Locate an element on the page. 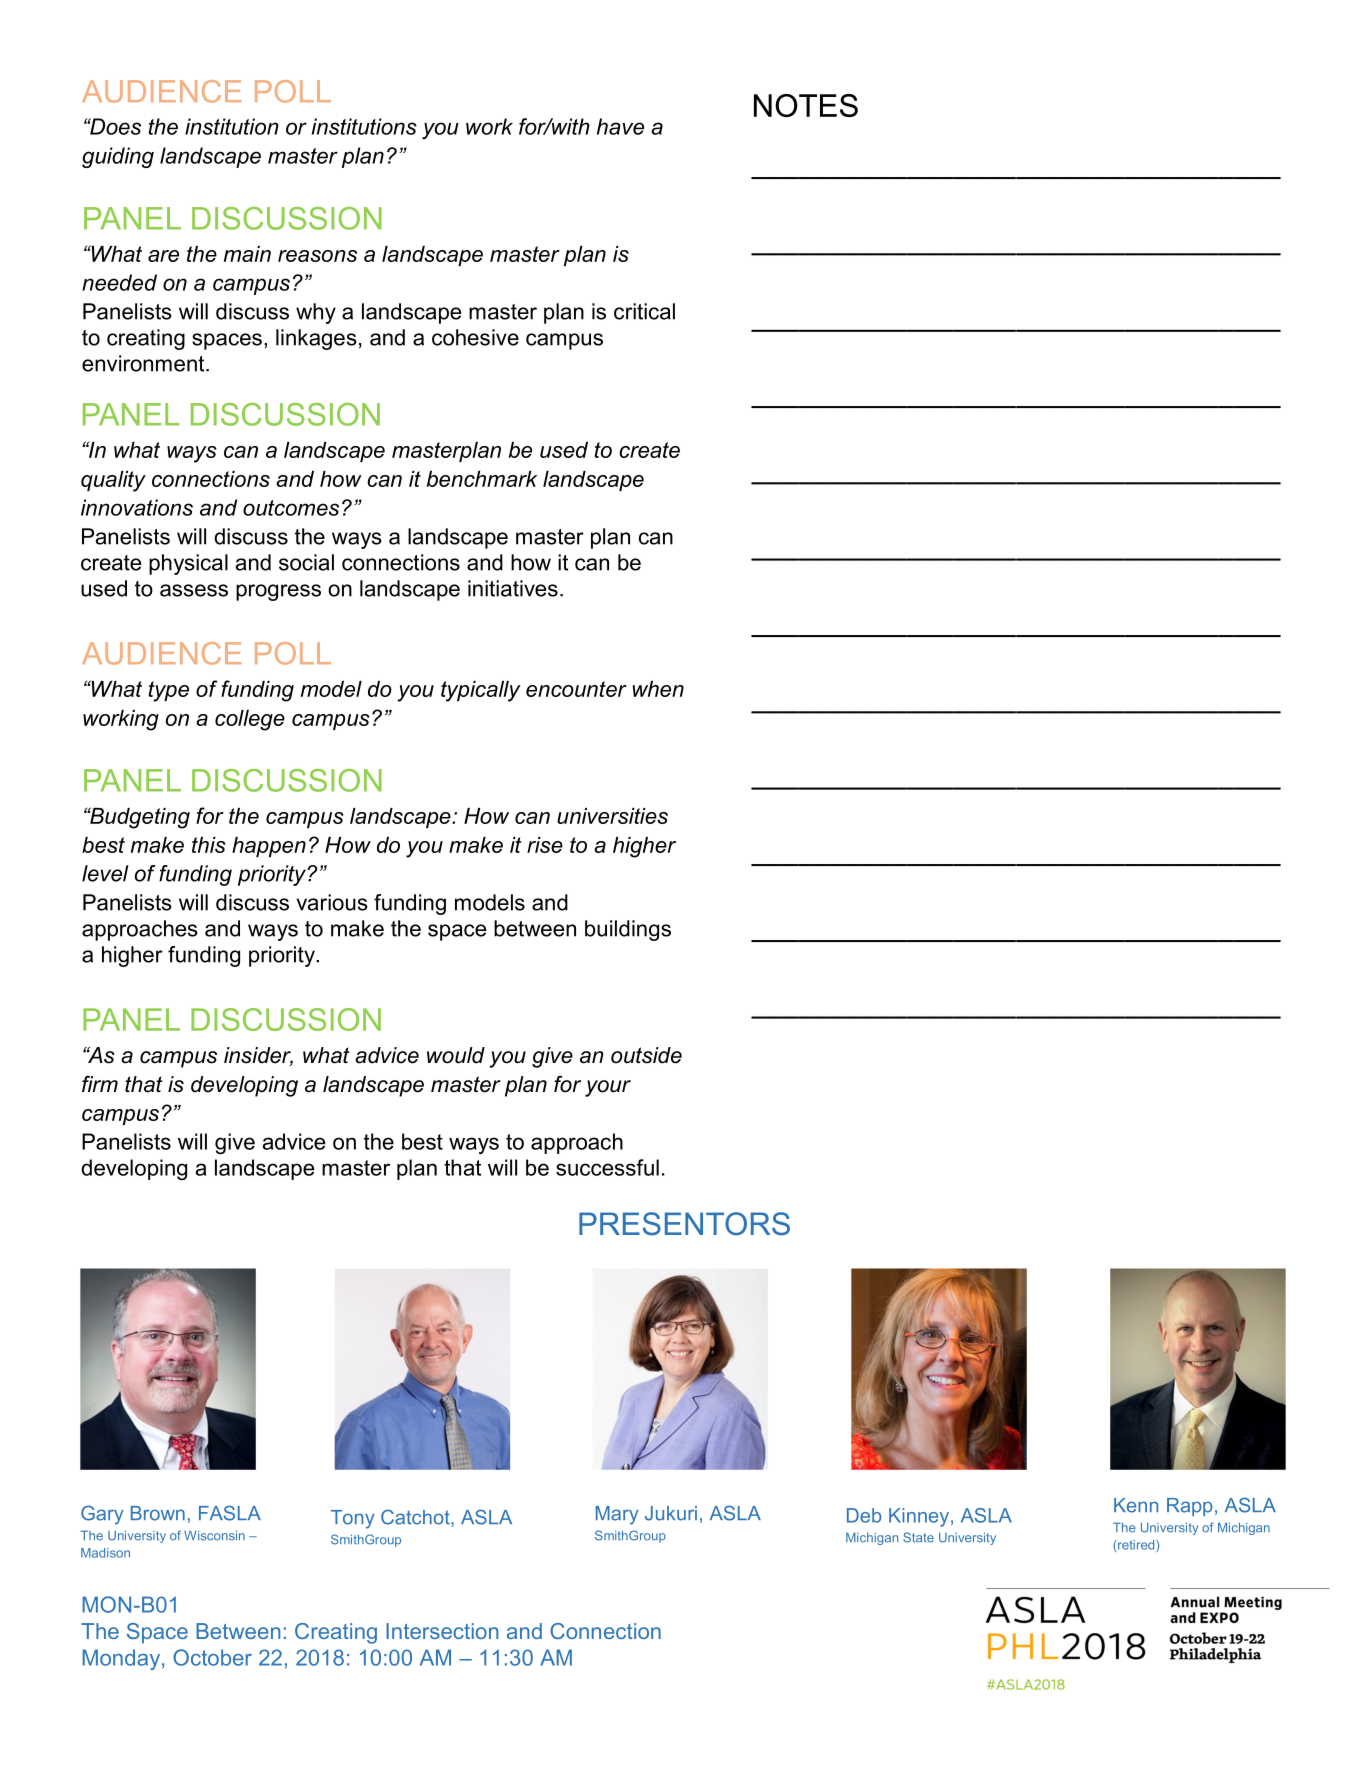 This document has width=1366, height=1768. NOTES is located at coordinates (806, 105).
